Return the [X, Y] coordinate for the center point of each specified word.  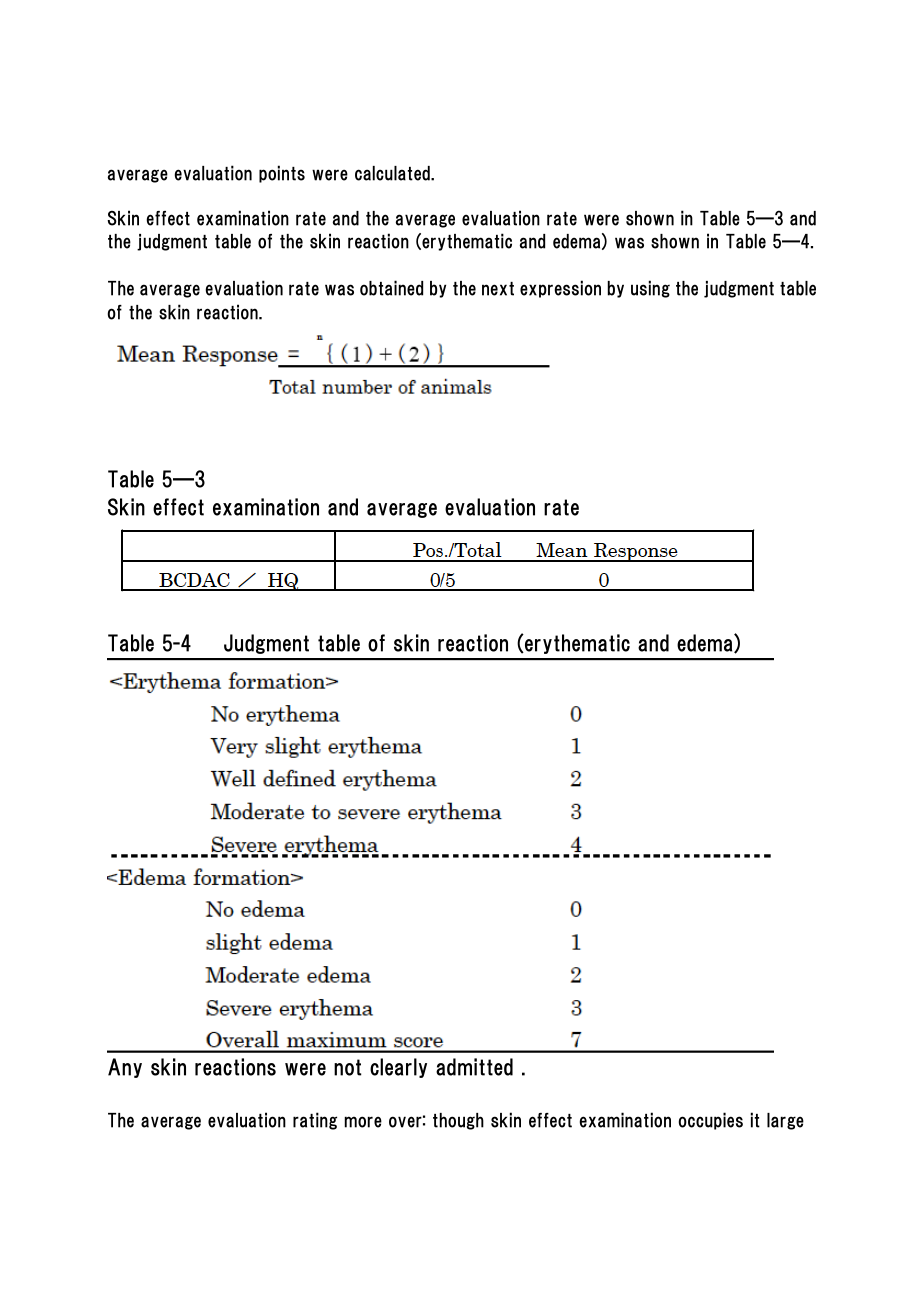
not [347, 1067]
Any [125, 1068]
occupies [710, 1121]
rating [315, 1121]
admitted [474, 1067]
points [282, 174]
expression [560, 289]
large [785, 1121]
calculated [393, 173]
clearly [398, 1068]
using [650, 289]
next [498, 289]
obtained [391, 288]
